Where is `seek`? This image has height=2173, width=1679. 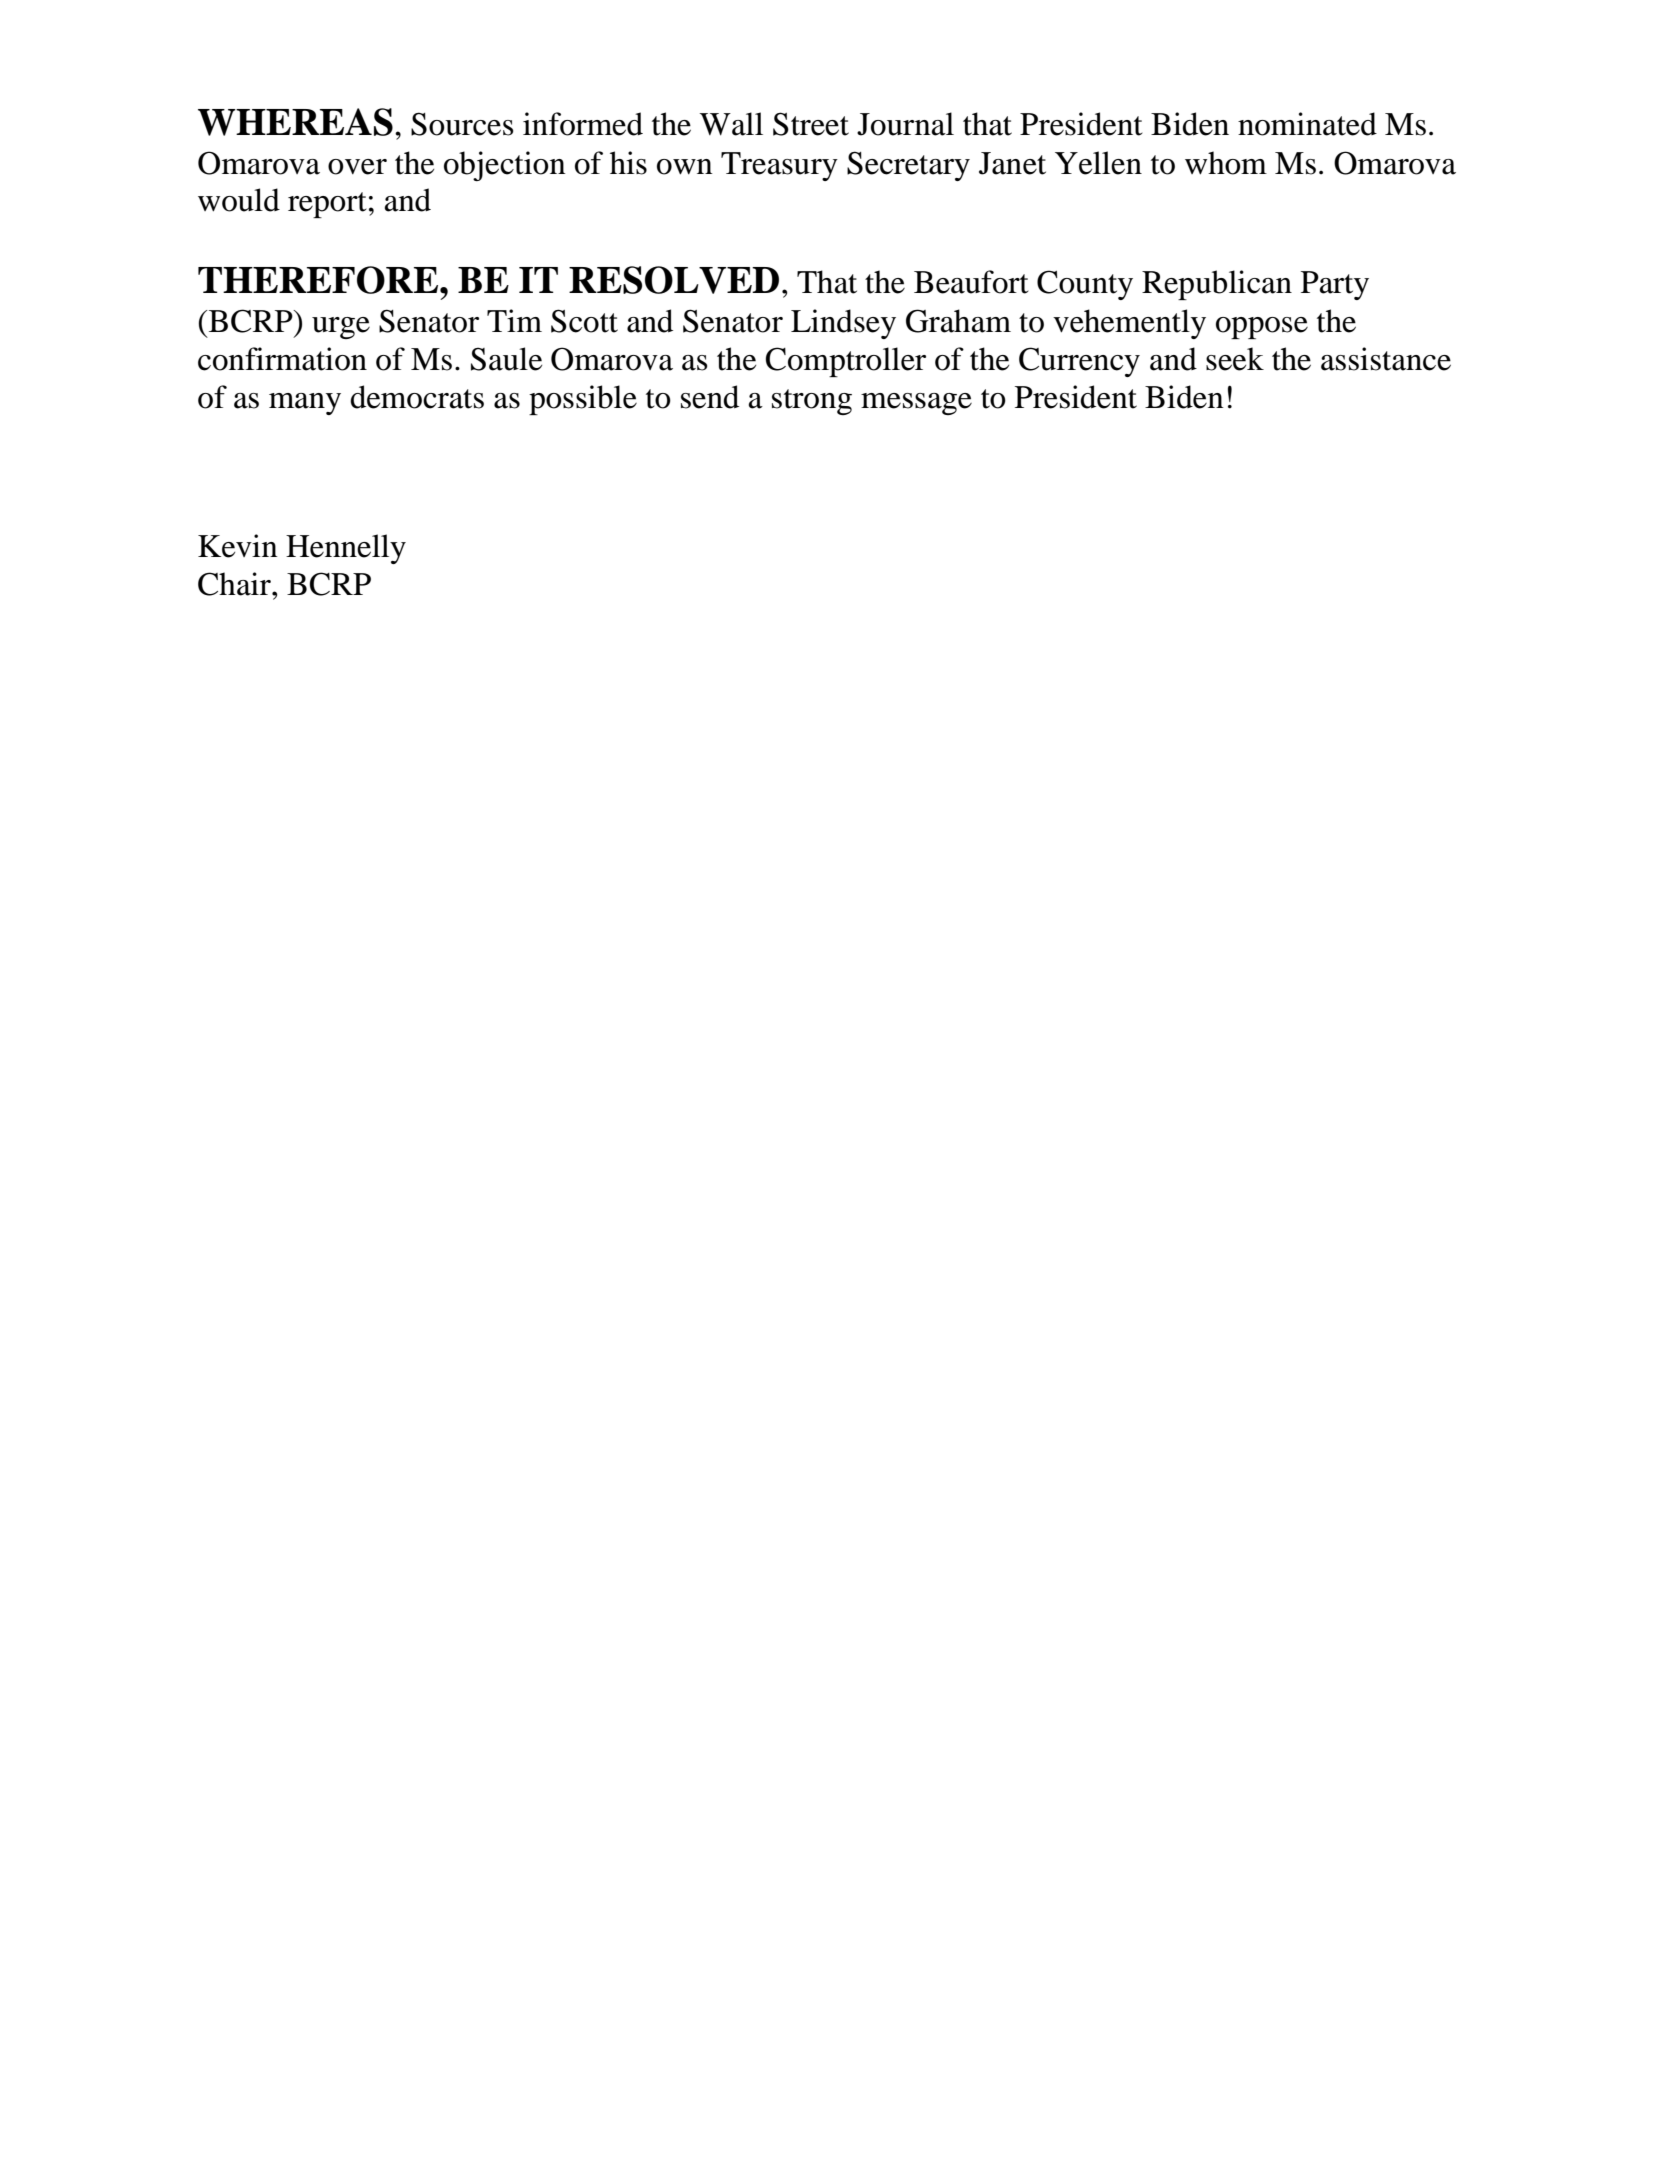 seek is located at coordinates (1235, 359).
